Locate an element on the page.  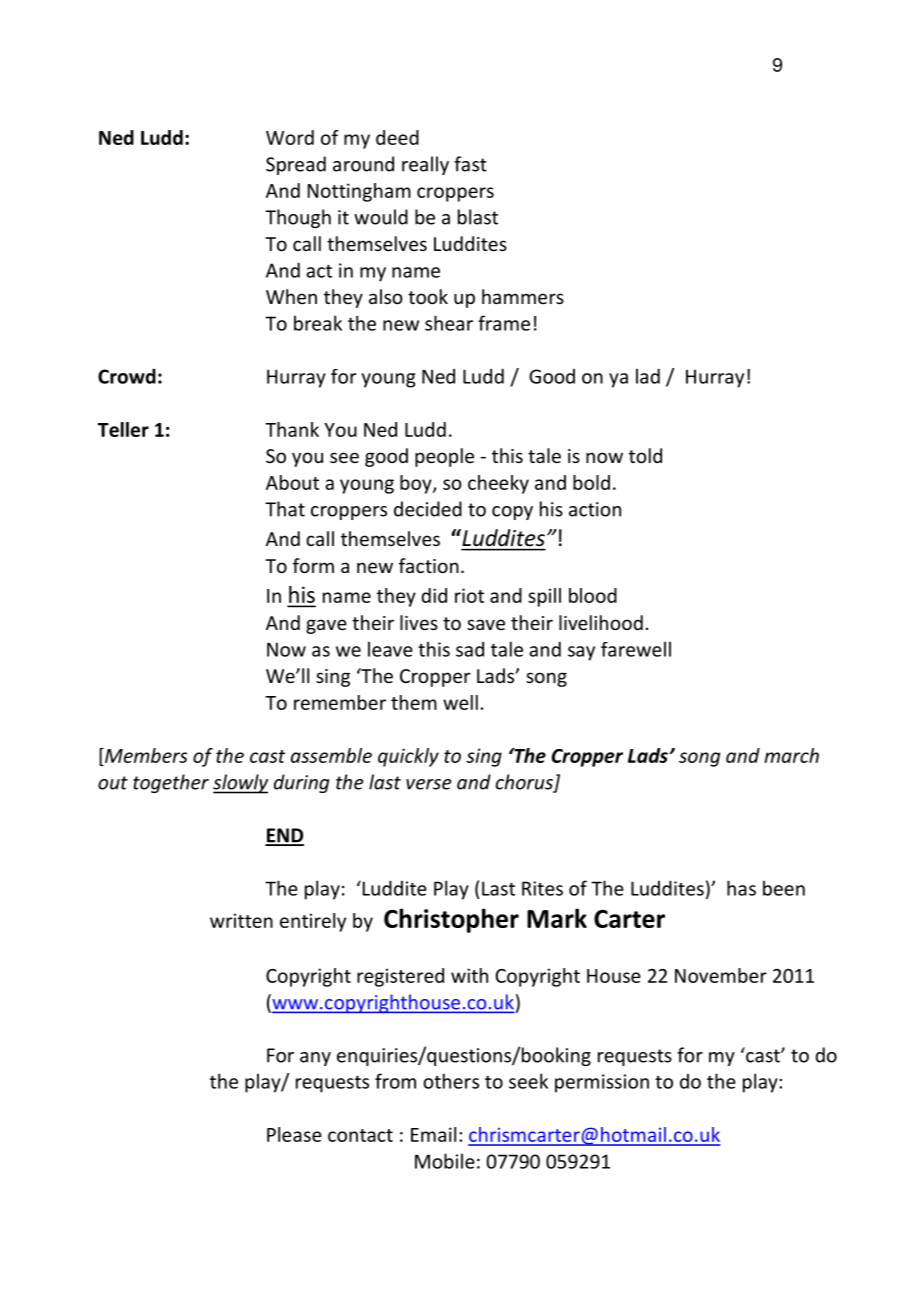
fast is located at coordinates (470, 164).
